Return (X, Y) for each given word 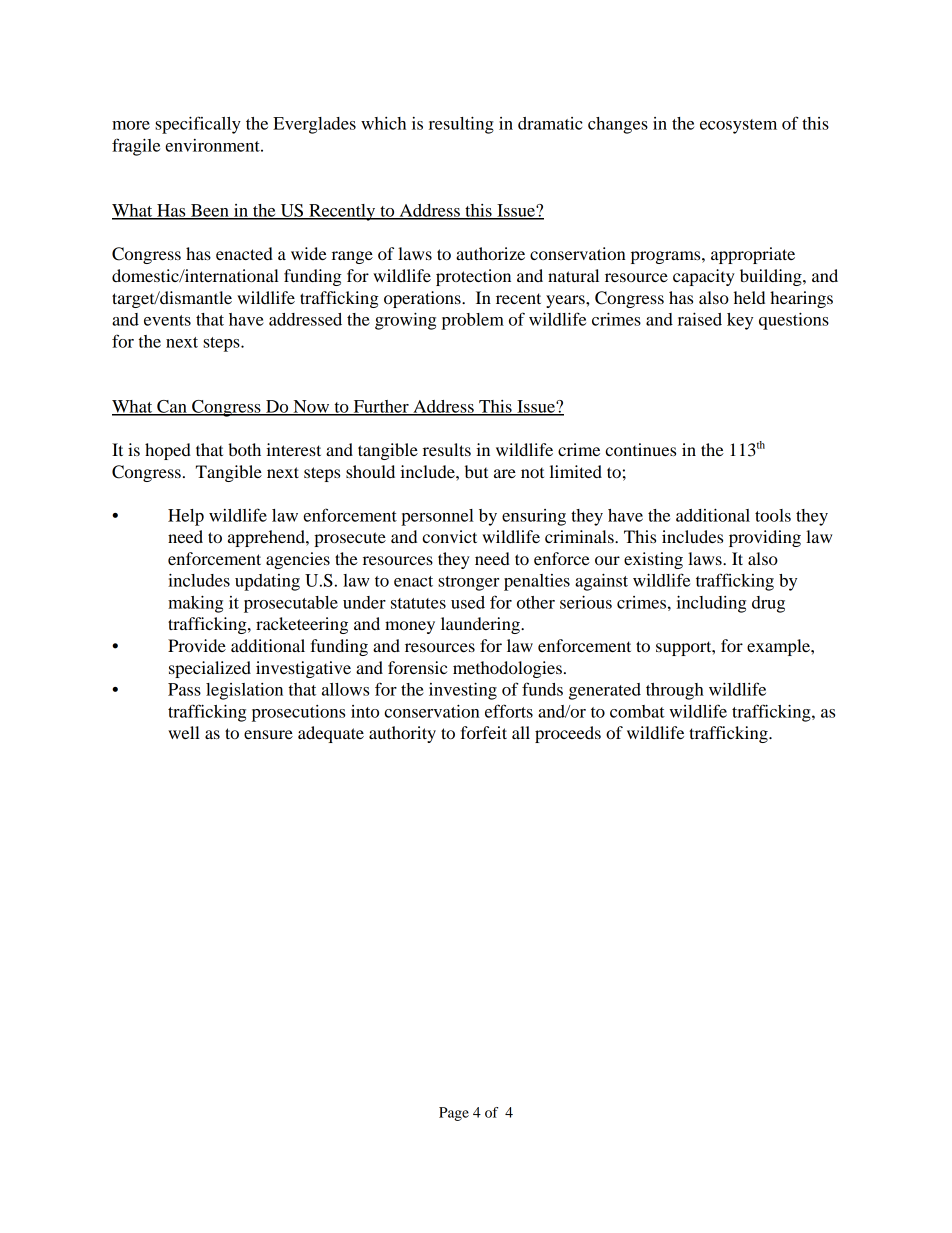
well (184, 732)
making (195, 604)
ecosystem (738, 126)
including (711, 604)
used (468, 602)
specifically (198, 125)
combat (637, 711)
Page (454, 1114)
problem (473, 321)
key (740, 321)
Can (172, 407)
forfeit (483, 732)
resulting (461, 125)
